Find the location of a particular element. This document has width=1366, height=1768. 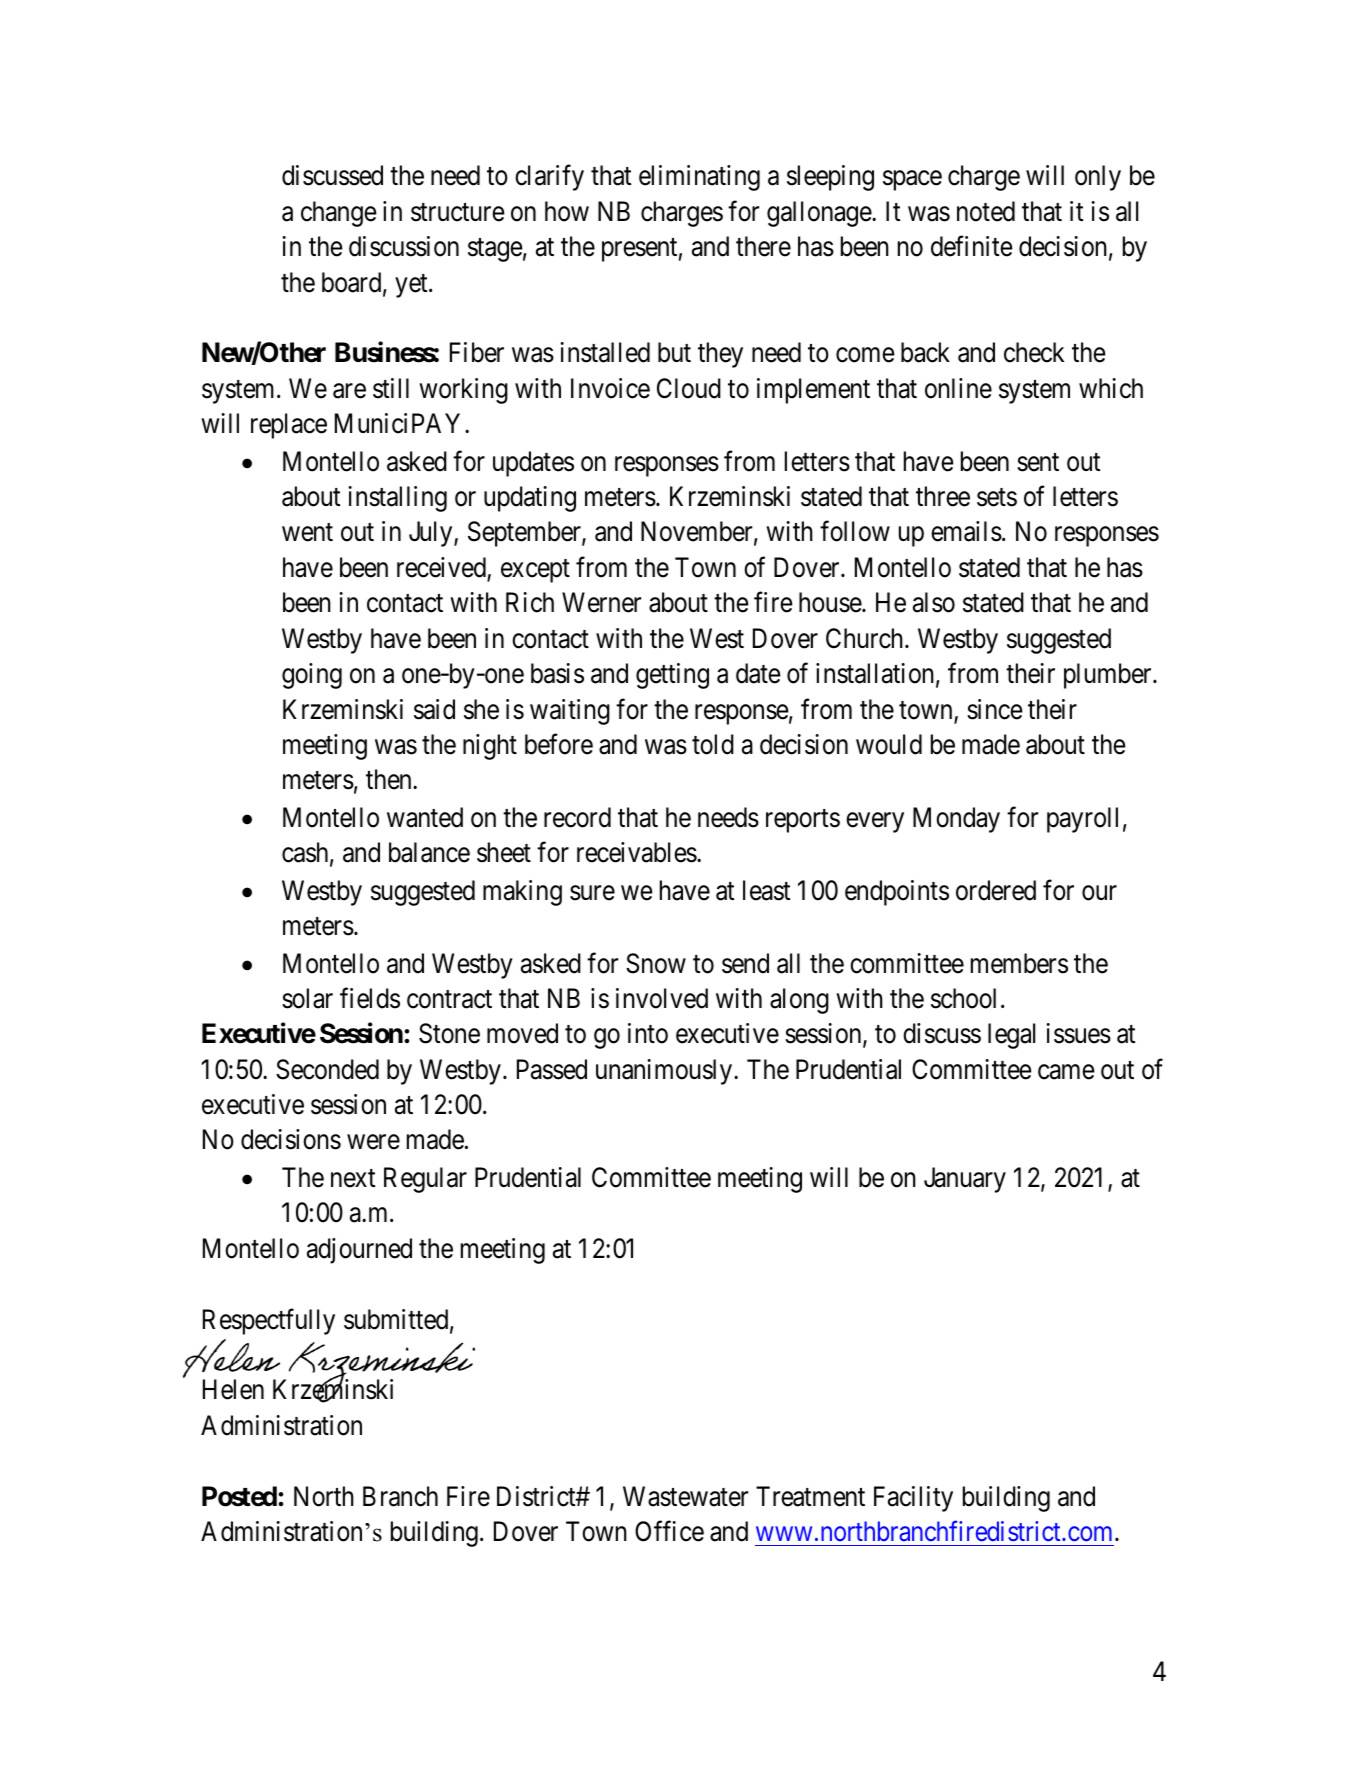

unanimously is located at coordinates (665, 1072).
